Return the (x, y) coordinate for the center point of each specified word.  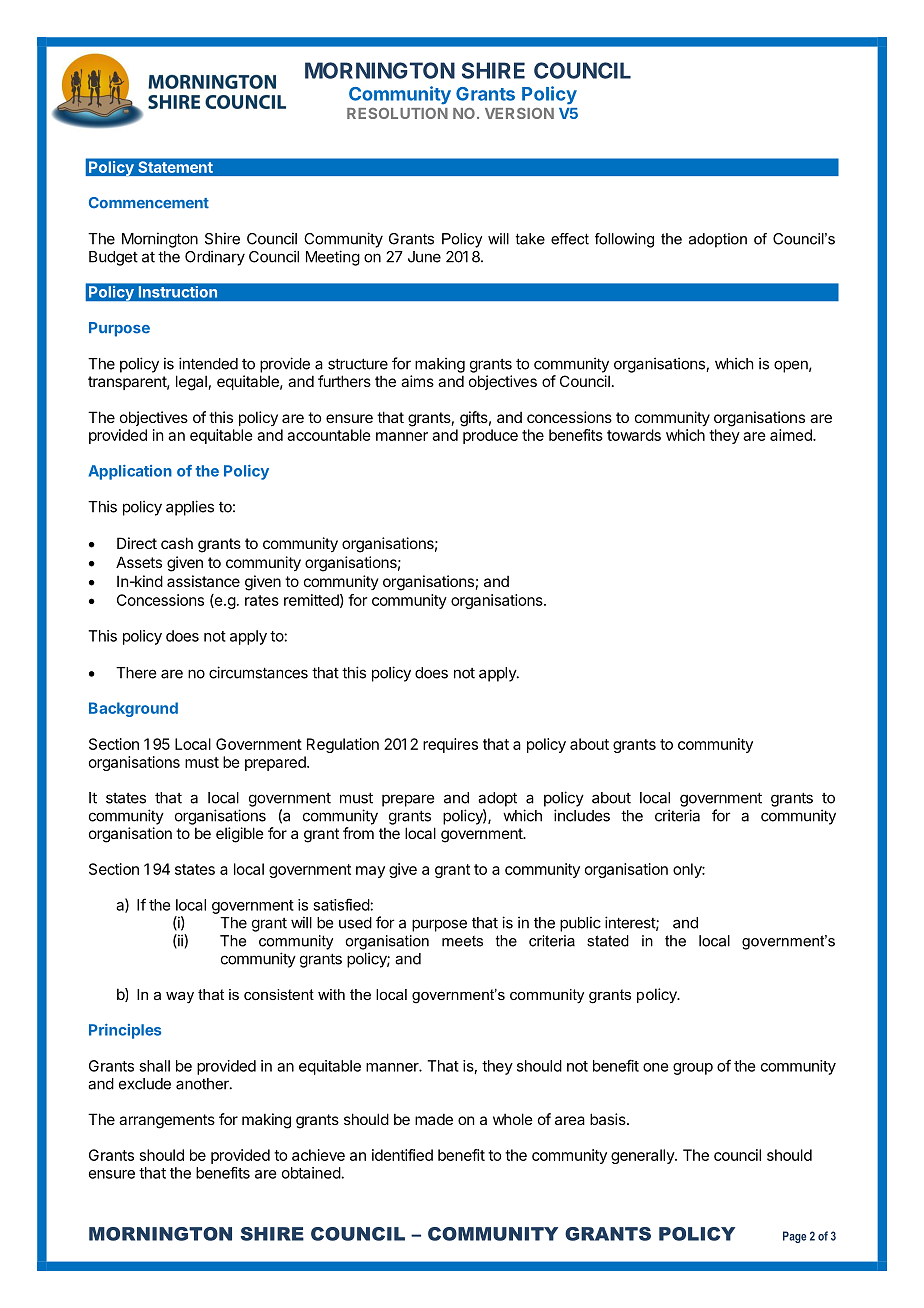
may (370, 872)
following (624, 240)
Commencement (149, 203)
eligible (240, 835)
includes (582, 815)
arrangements (167, 1121)
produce (490, 436)
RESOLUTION (397, 113)
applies (190, 508)
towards (634, 435)
